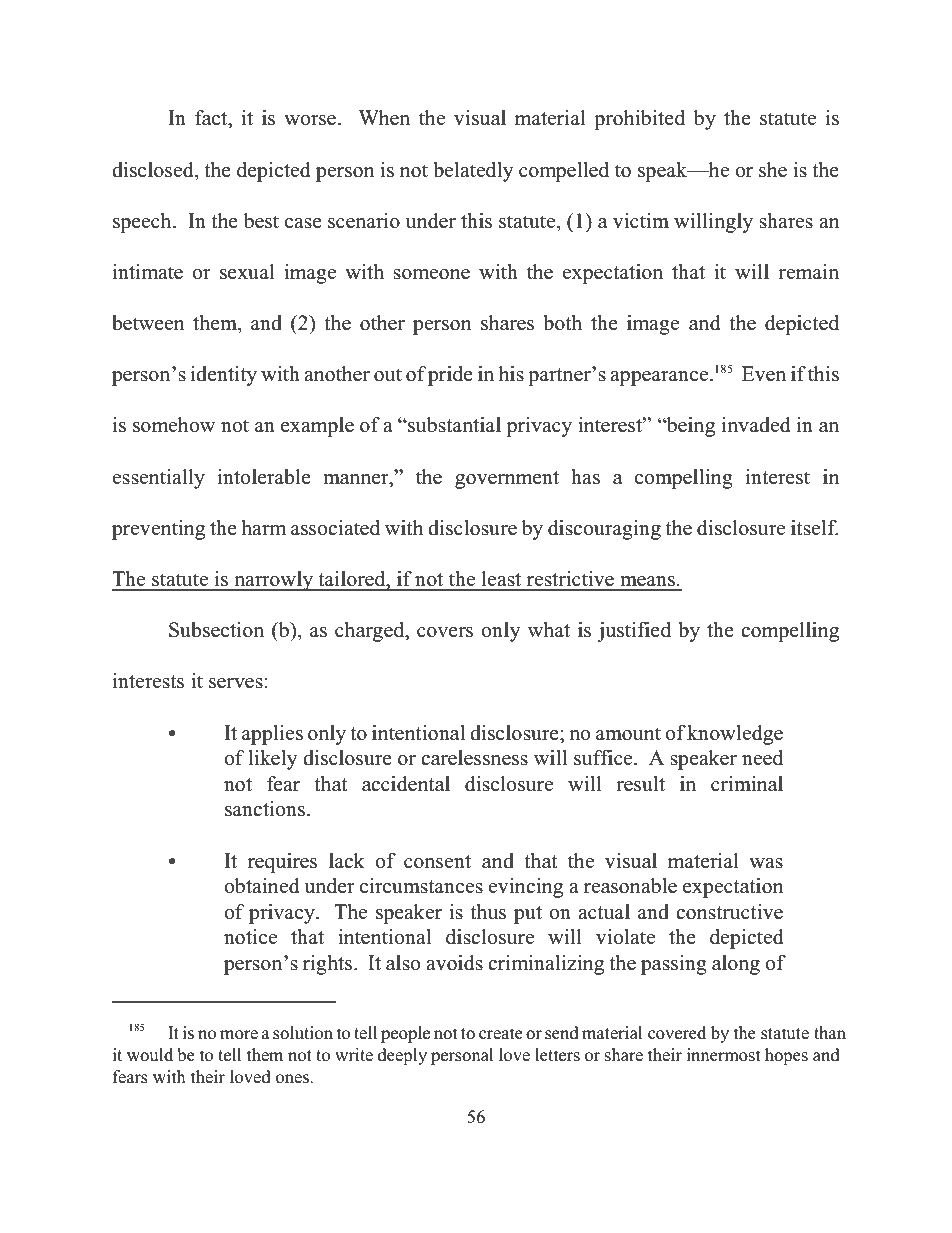 The image size is (952, 1233). What do you see at coordinates (735, 735) in the screenshot?
I see `knowledge` at bounding box center [735, 735].
